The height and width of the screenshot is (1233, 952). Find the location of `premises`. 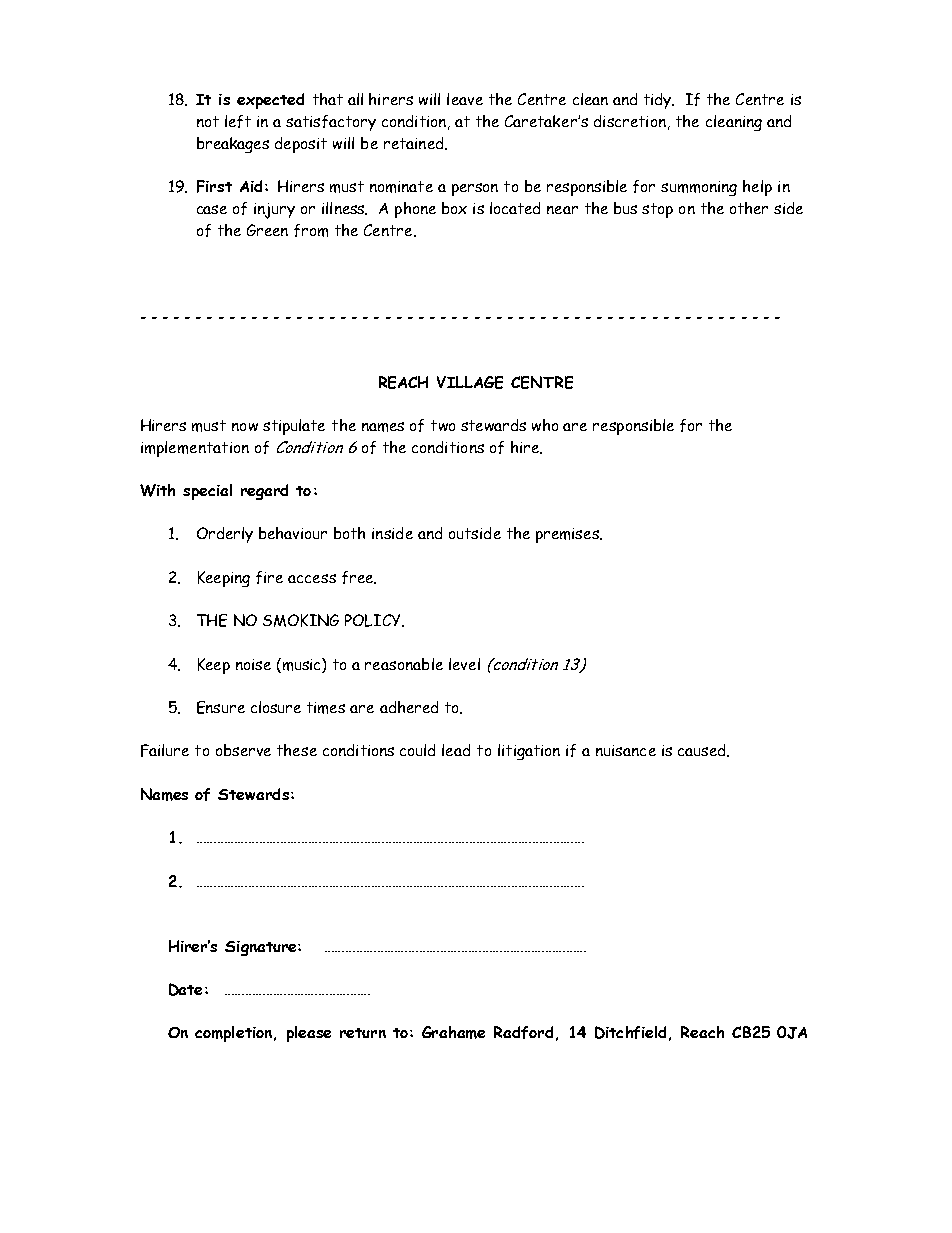

premises is located at coordinates (568, 535).
